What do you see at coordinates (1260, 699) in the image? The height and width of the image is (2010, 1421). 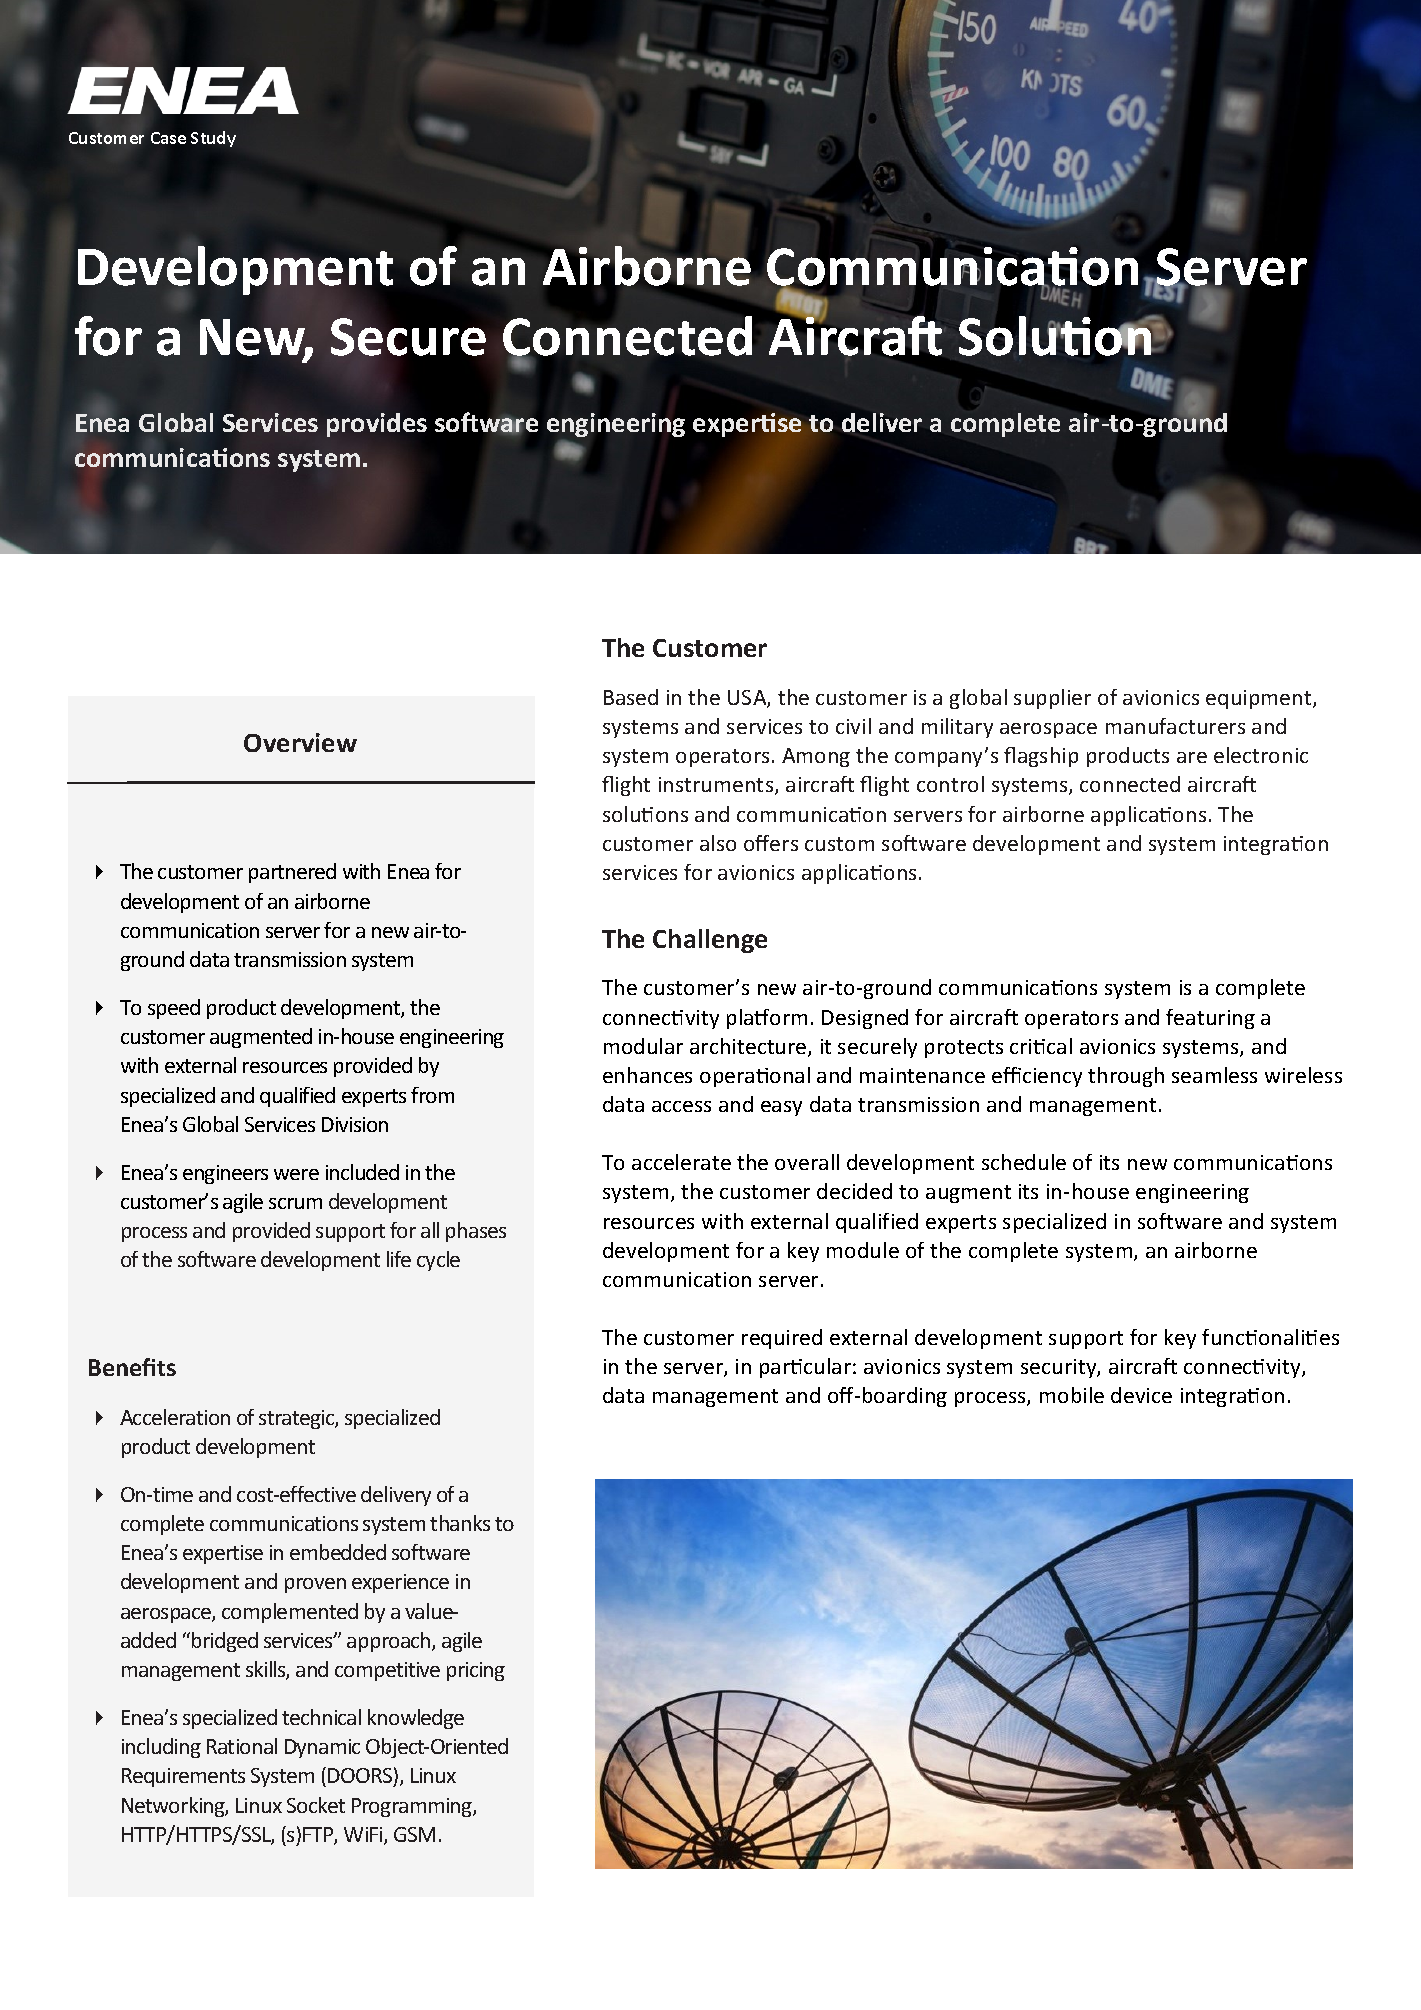 I see `equipment` at bounding box center [1260, 699].
